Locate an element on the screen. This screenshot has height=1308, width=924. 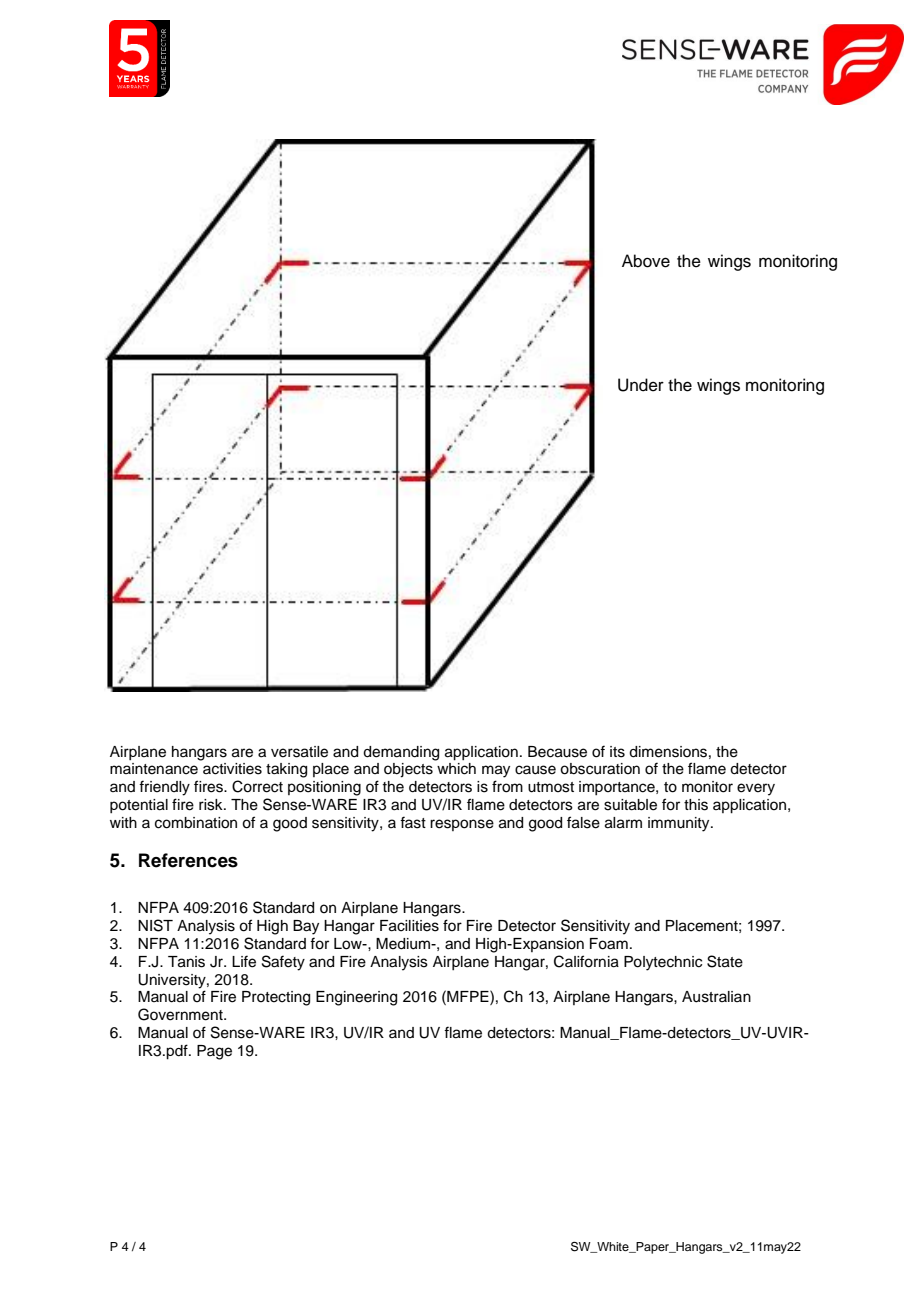
obscuration is located at coordinates (600, 769).
